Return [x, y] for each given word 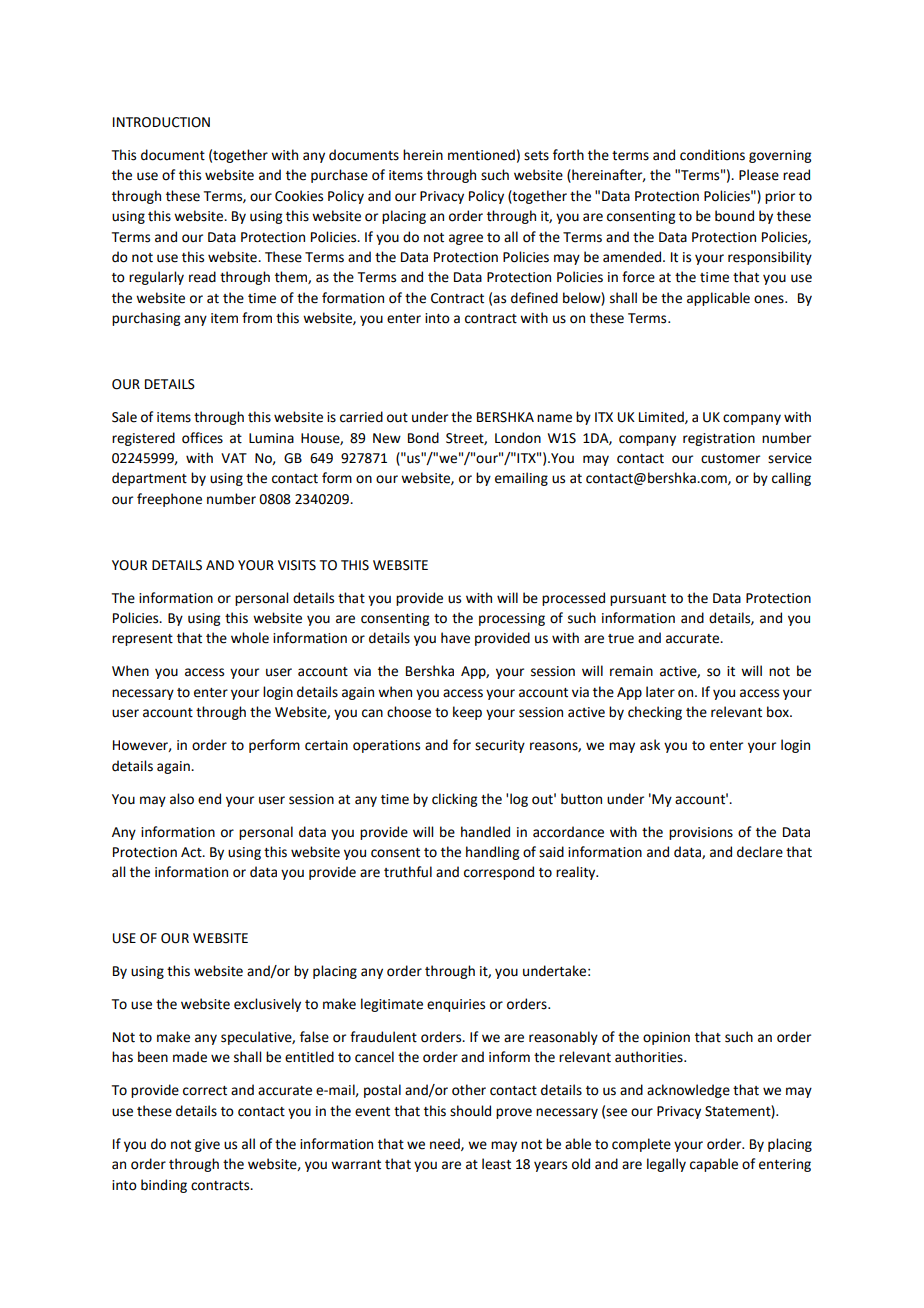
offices [202, 438]
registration [719, 439]
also [182, 799]
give [207, 1145]
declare [760, 852]
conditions [712, 155]
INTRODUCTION [161, 122]
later [660, 692]
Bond [423, 438]
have [455, 638]
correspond [499, 873]
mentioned [481, 155]
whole [250, 638]
